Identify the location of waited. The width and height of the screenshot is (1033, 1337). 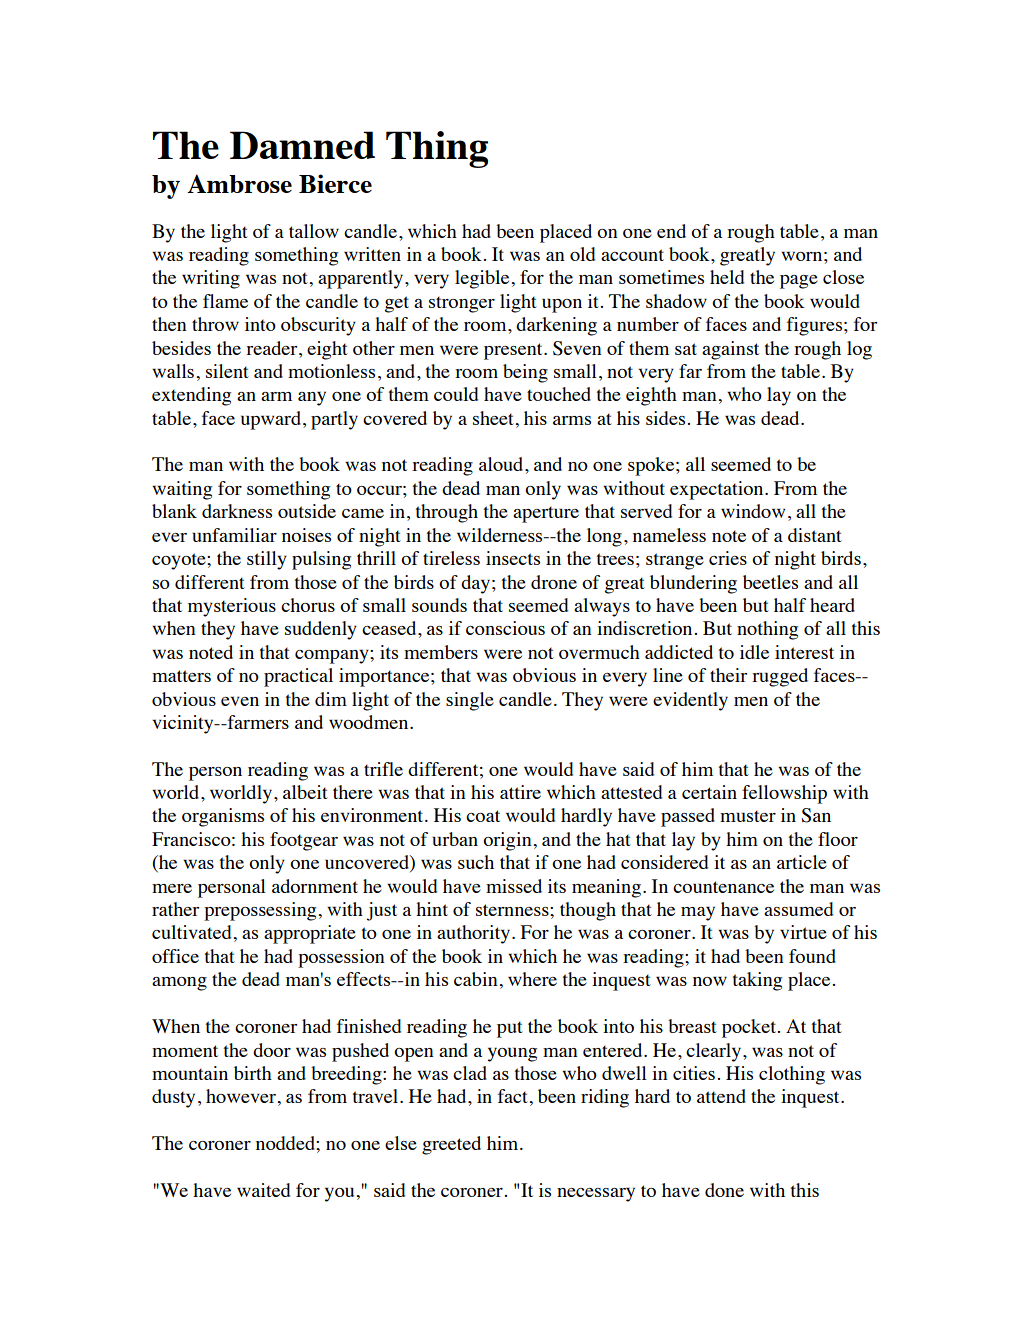
(263, 1190).
